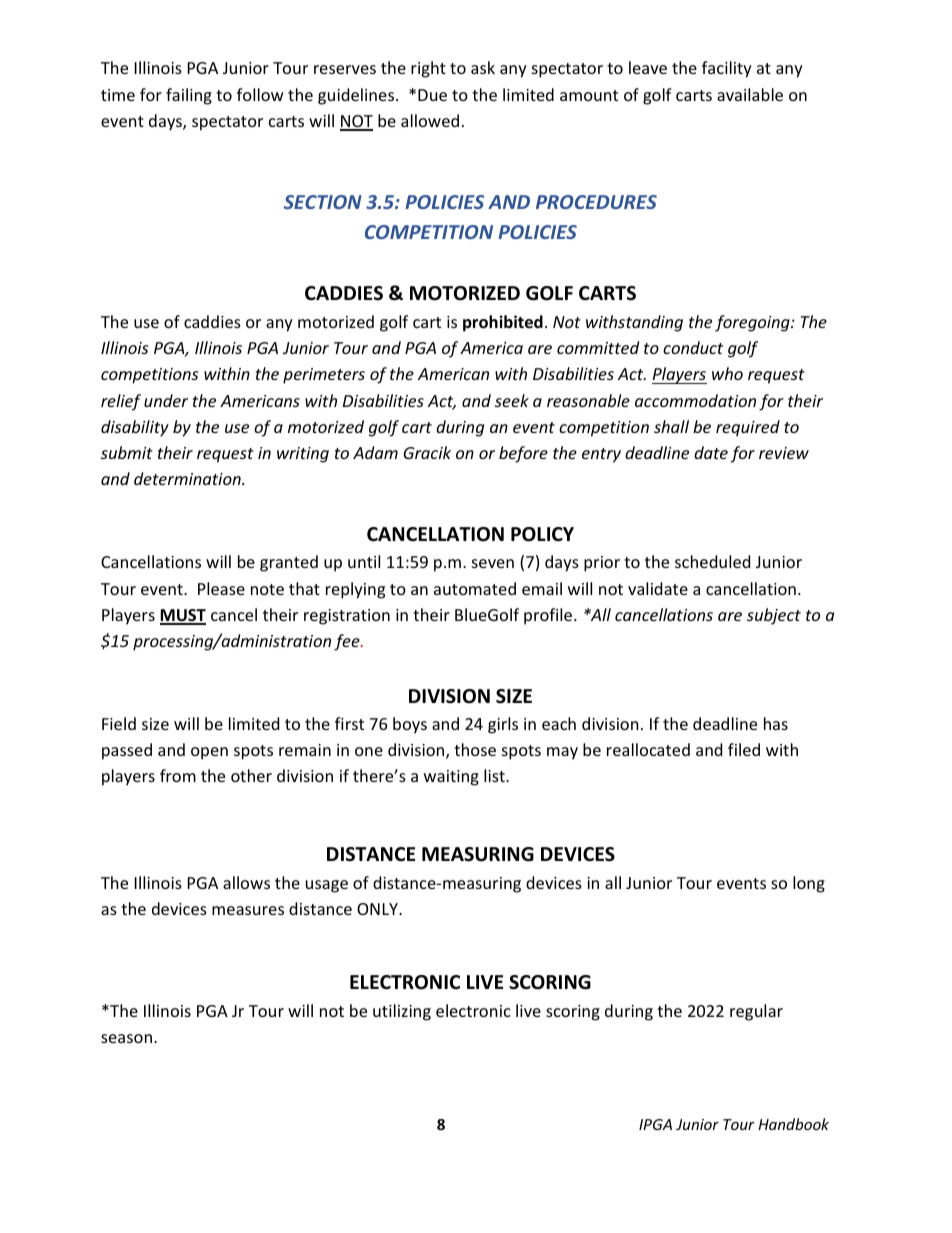 This document has height=1233, width=952. What do you see at coordinates (402, 1012) in the document?
I see `utilizing` at bounding box center [402, 1012].
